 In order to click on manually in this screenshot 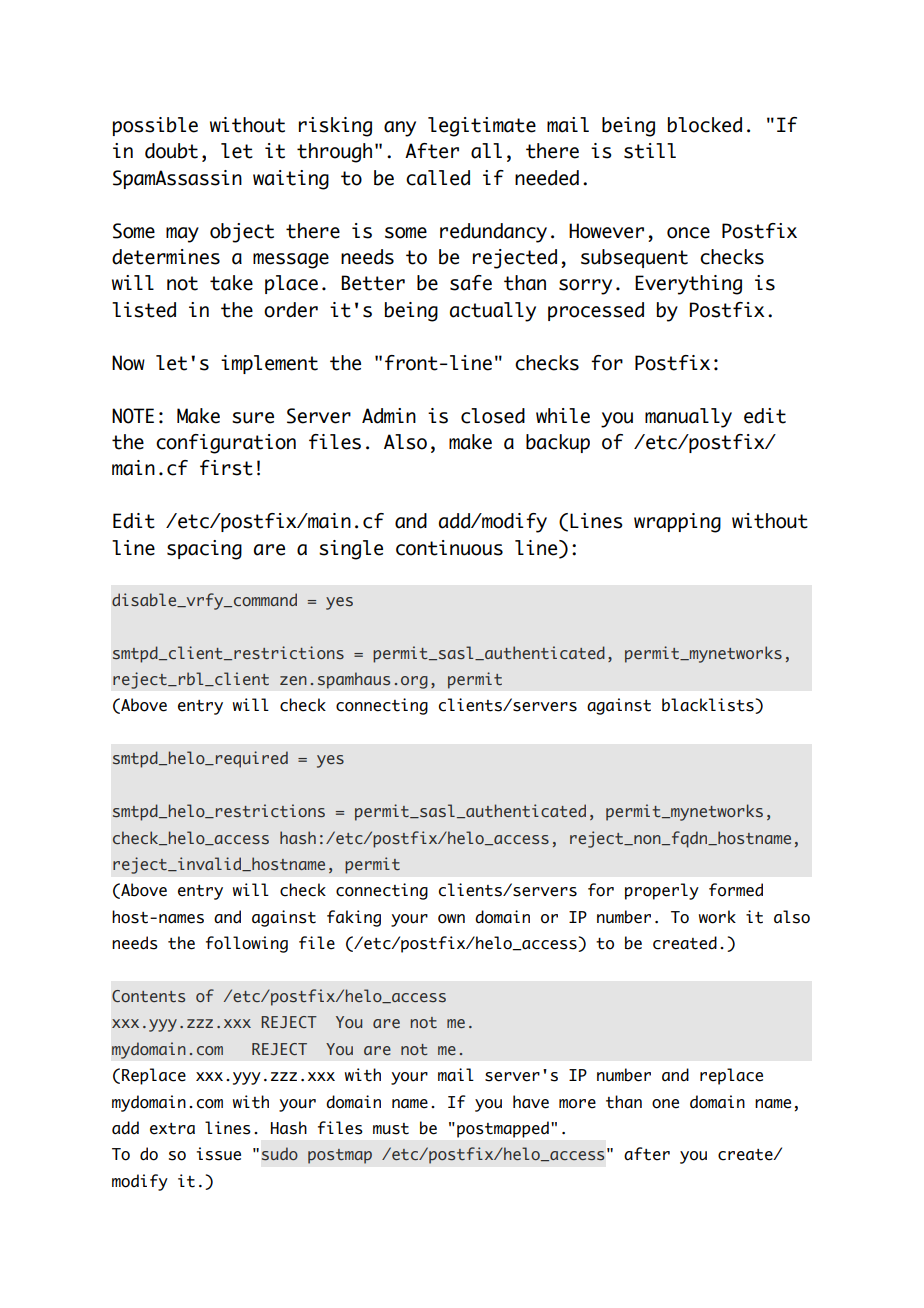, I will do `click(688, 418)`.
